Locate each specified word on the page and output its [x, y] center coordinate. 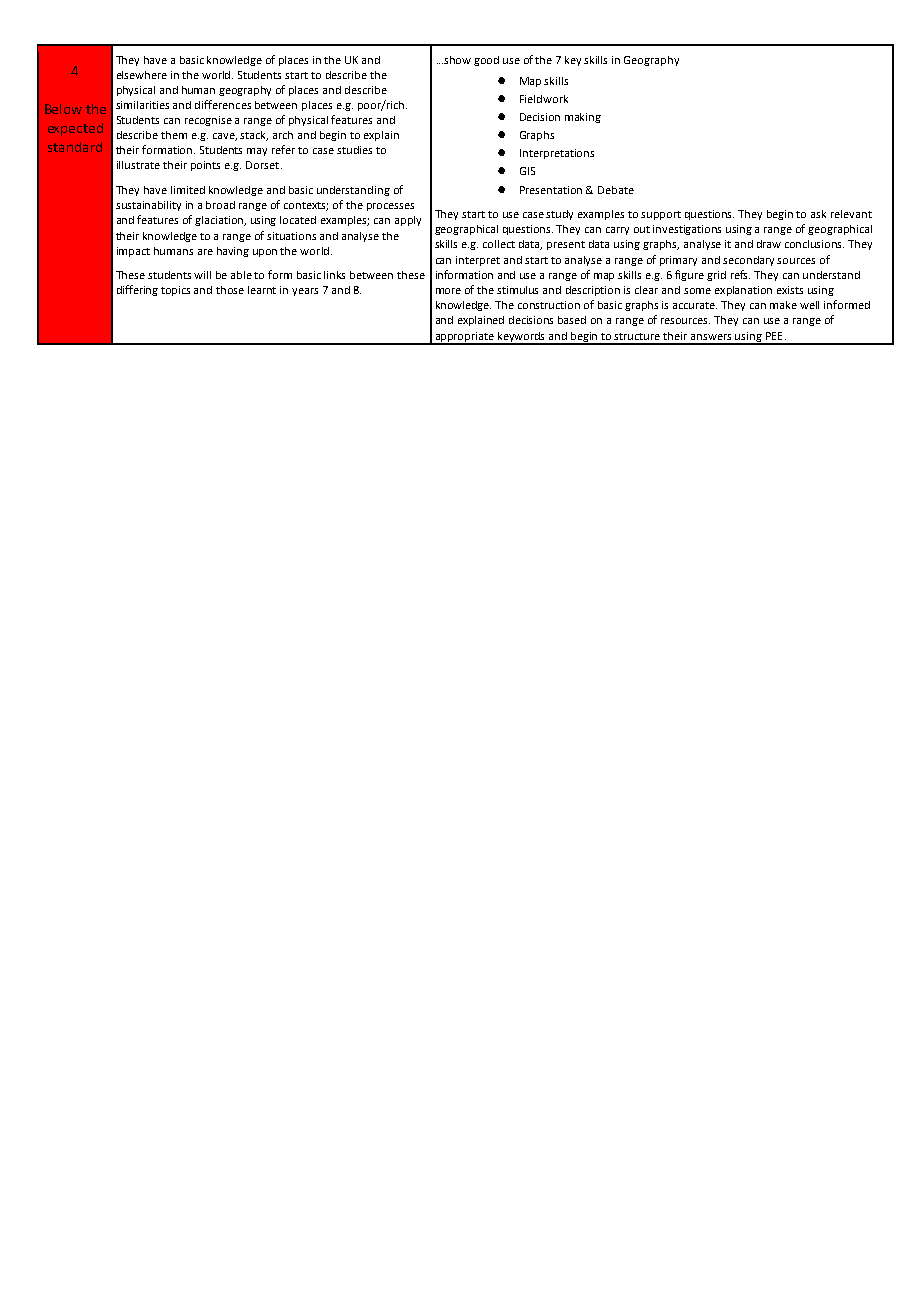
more [448, 291]
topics [175, 291]
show [457, 60]
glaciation [220, 221]
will [202, 275]
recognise [208, 121]
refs [740, 274]
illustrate [138, 165]
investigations [687, 230]
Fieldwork [544, 99]
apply [408, 221]
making [583, 118]
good [486, 61]
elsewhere [142, 75]
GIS [527, 171]
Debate [616, 190]
